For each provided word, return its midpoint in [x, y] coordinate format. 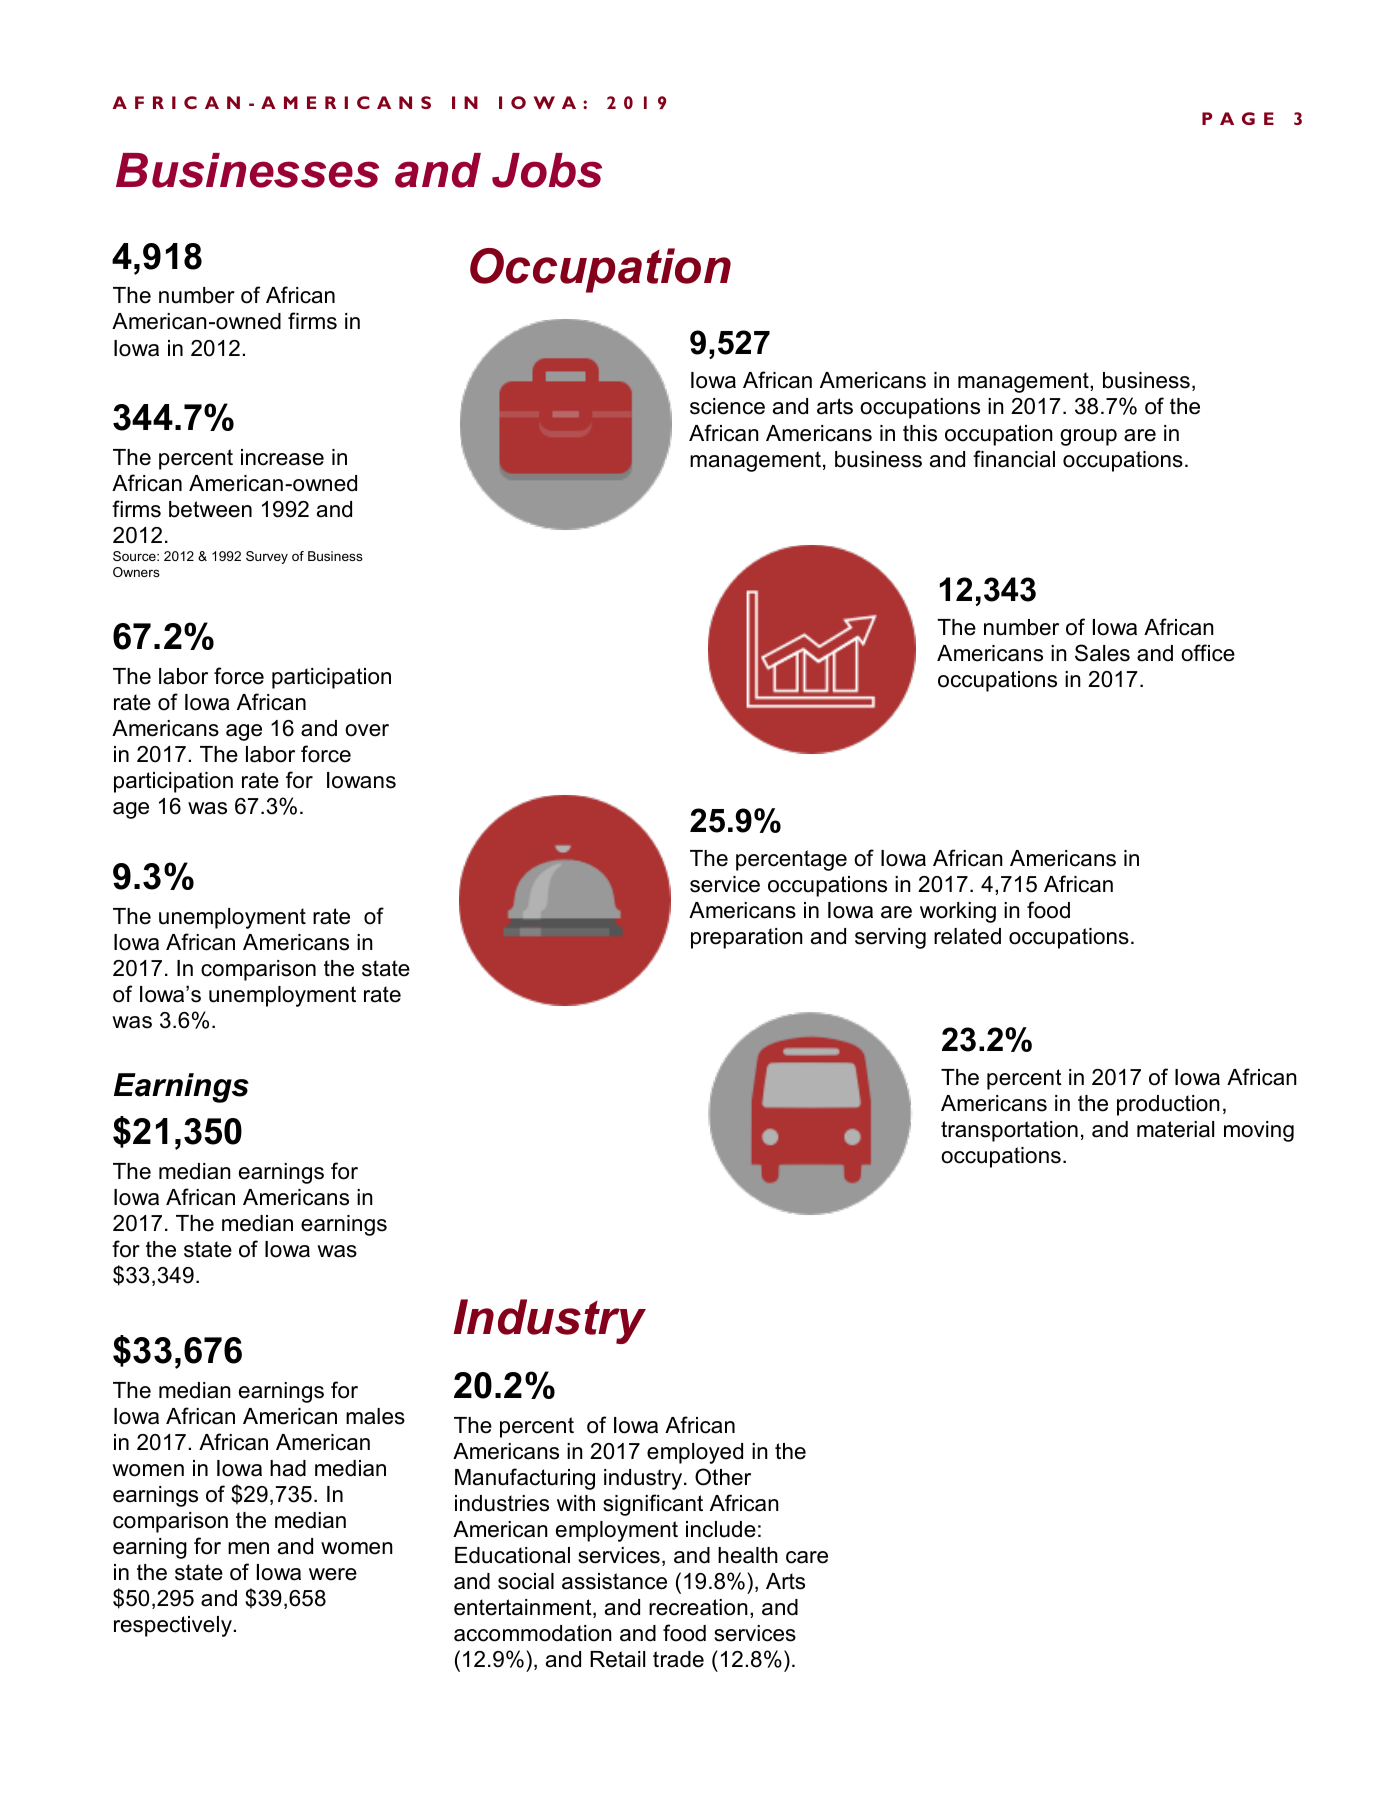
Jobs [547, 170]
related [967, 936]
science [727, 406]
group [1088, 437]
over [367, 730]
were [333, 1574]
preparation [747, 938]
